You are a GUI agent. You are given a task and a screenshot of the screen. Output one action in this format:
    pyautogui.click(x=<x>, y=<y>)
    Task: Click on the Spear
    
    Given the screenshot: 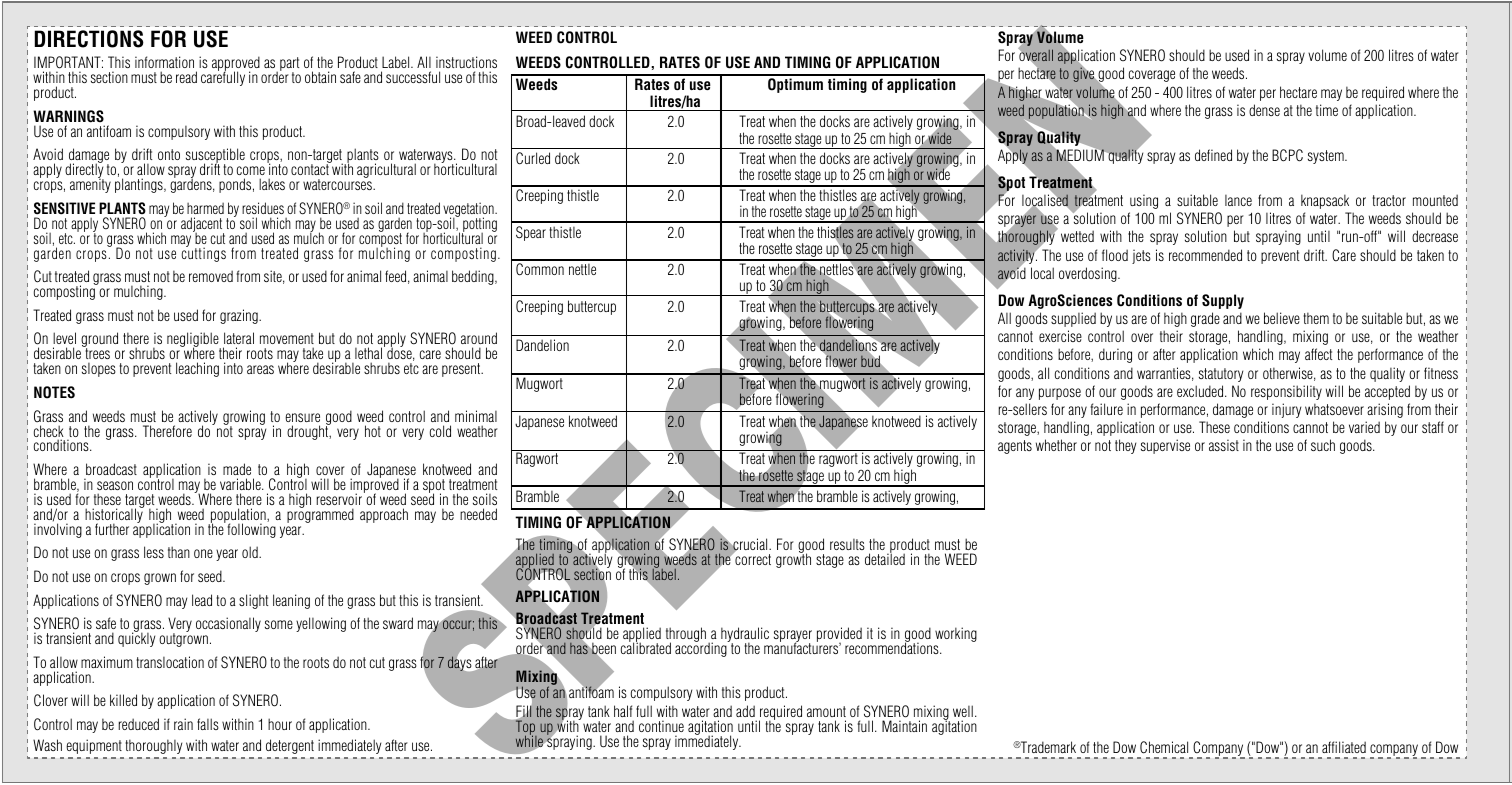 What is the action you would take?
    pyautogui.click(x=531, y=233)
